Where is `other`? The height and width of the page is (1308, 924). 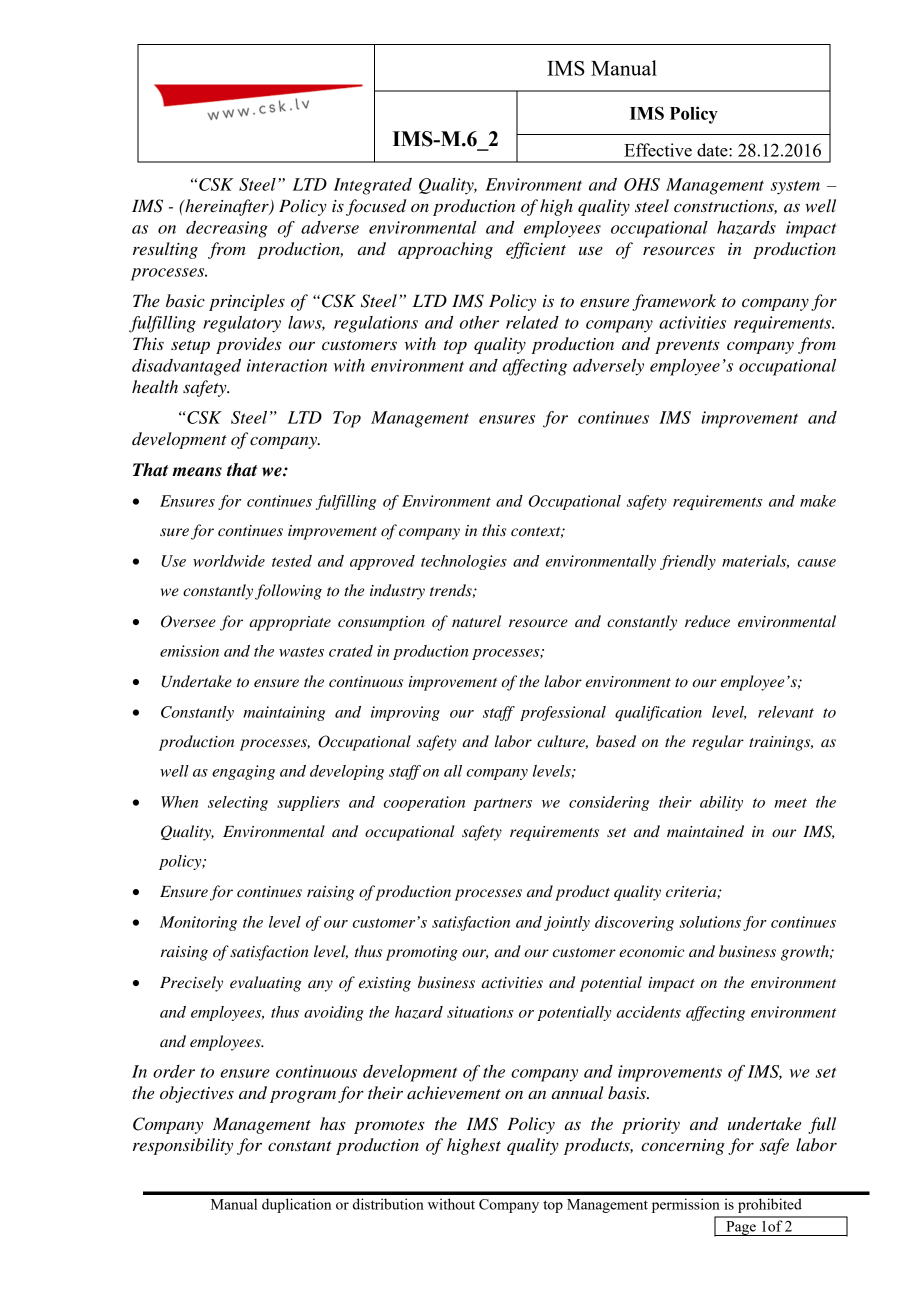
other is located at coordinates (479, 322).
